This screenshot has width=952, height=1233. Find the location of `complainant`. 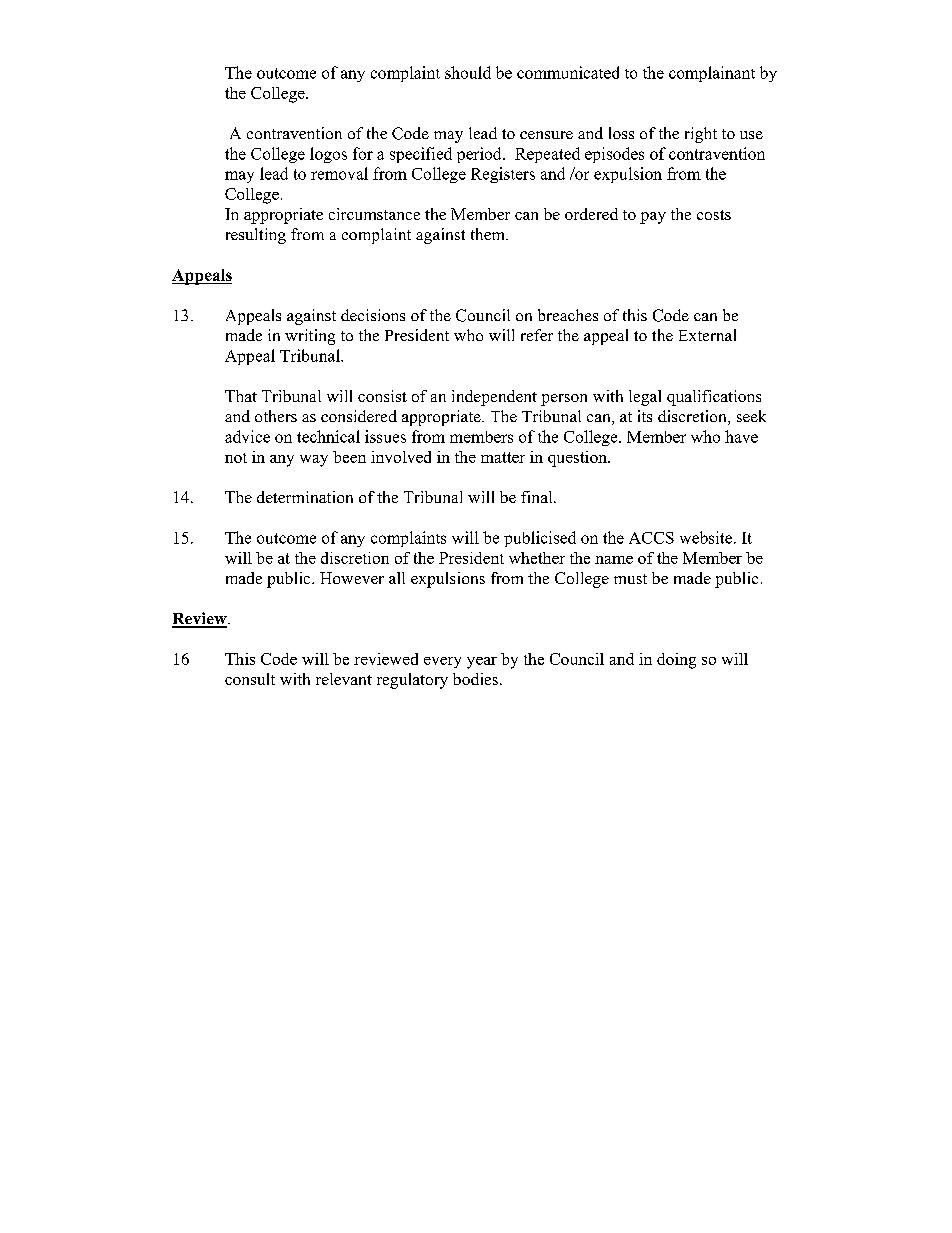

complainant is located at coordinates (712, 74).
